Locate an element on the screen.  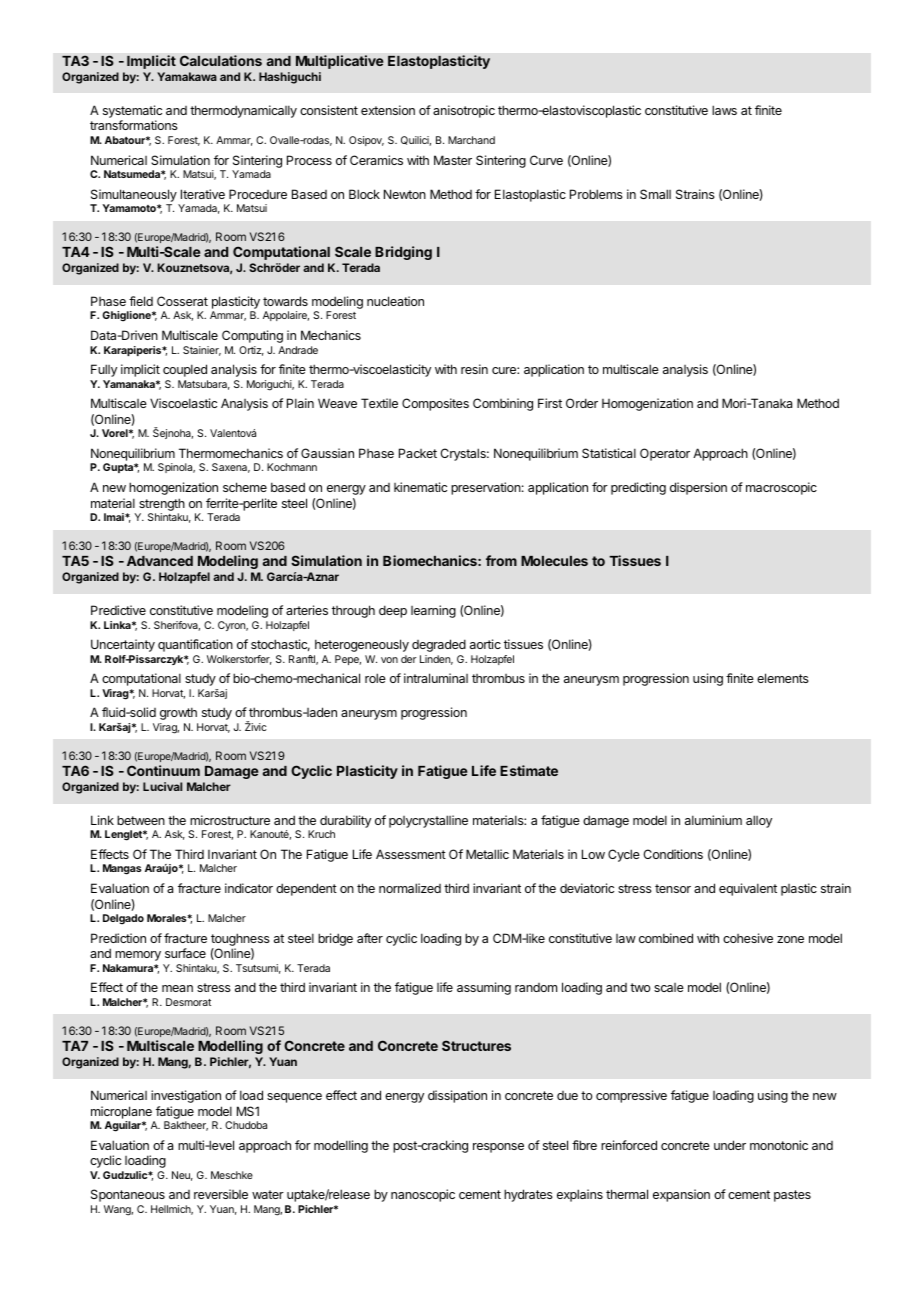
nanoscopic is located at coordinates (423, 1195).
